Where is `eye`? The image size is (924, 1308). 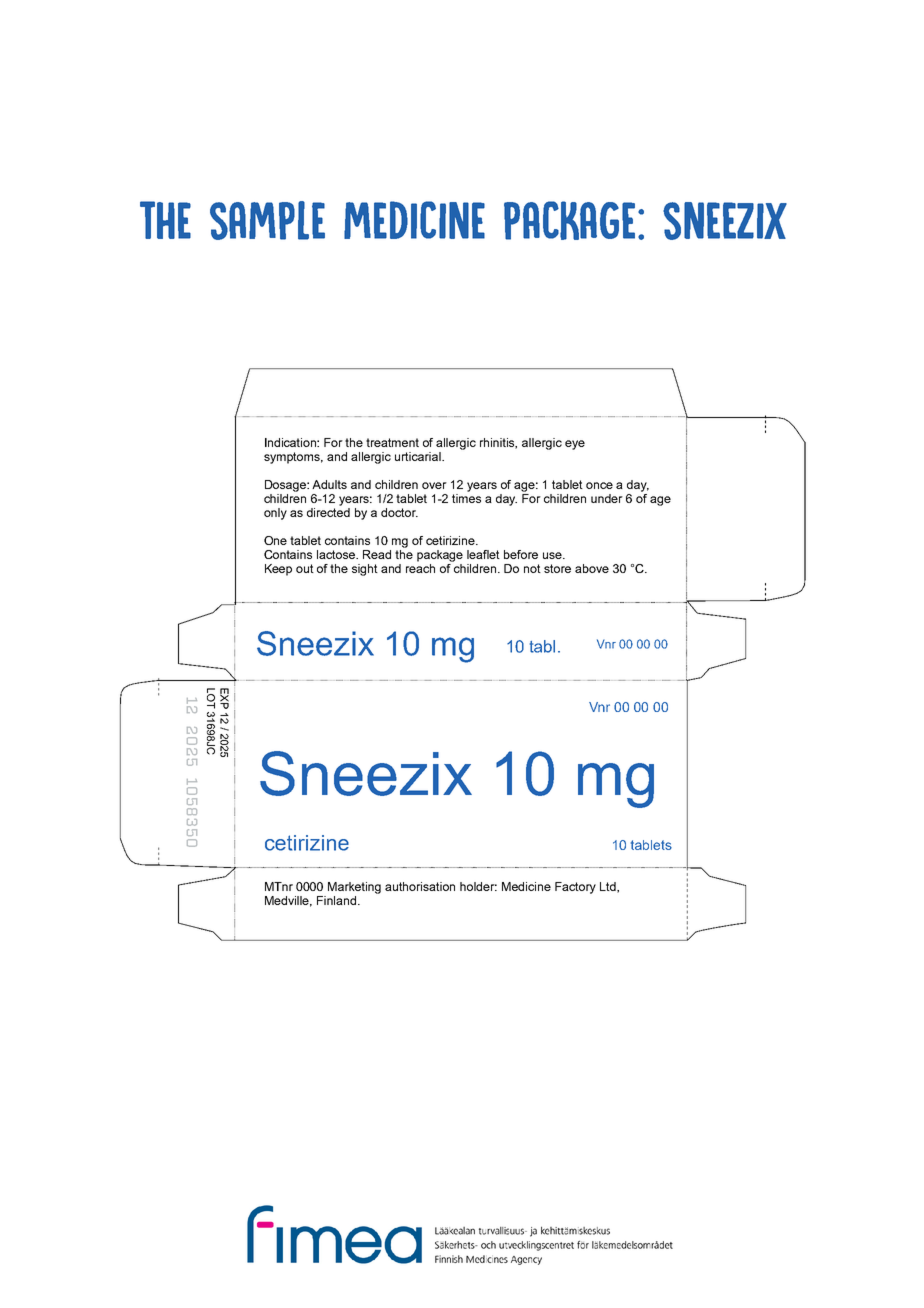 eye is located at coordinates (575, 445).
